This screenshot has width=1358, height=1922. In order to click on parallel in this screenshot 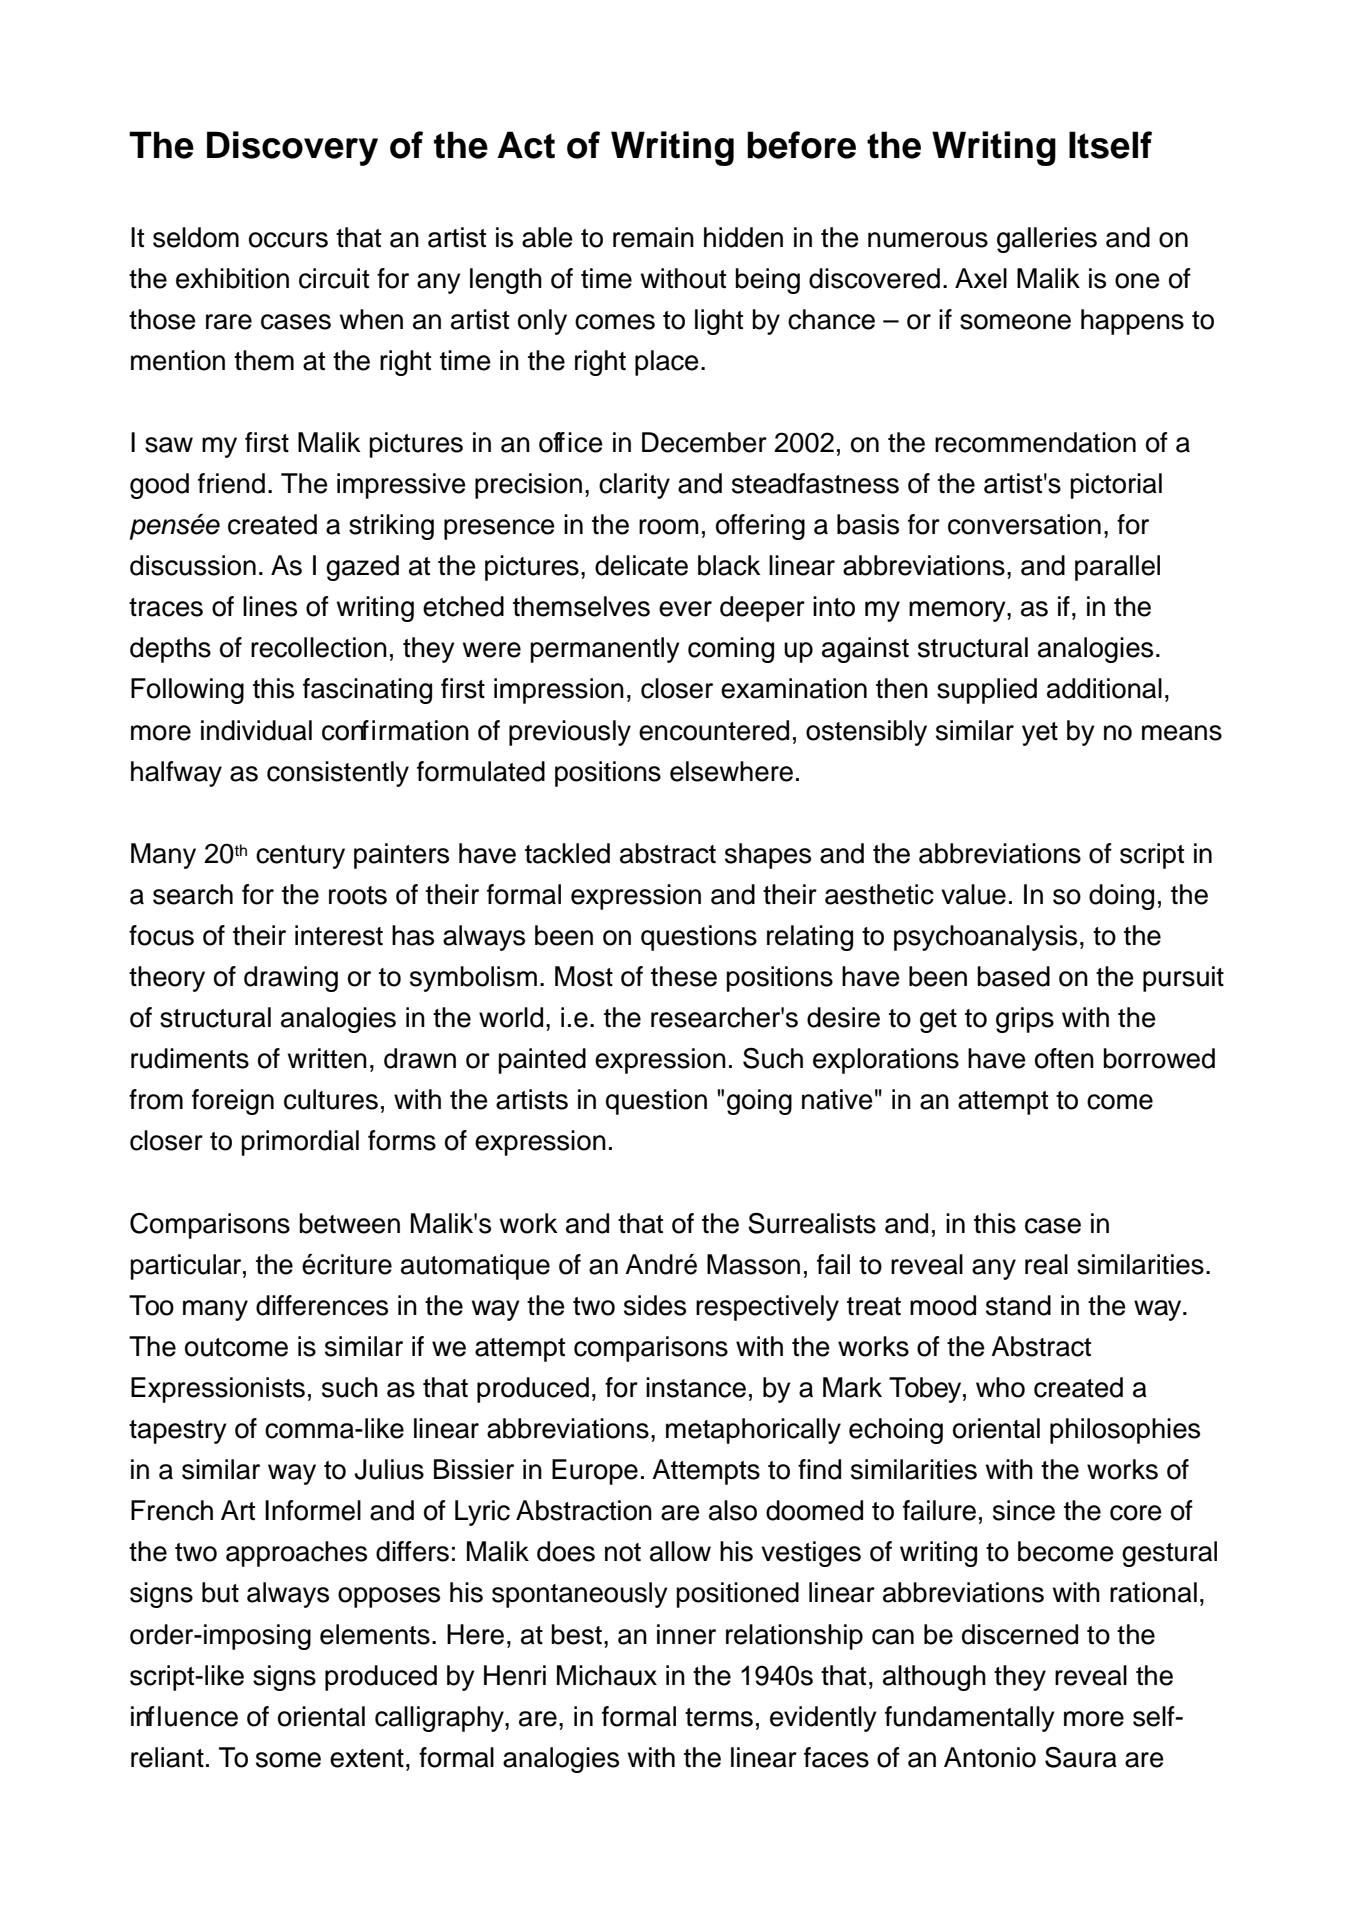, I will do `click(1117, 568)`.
